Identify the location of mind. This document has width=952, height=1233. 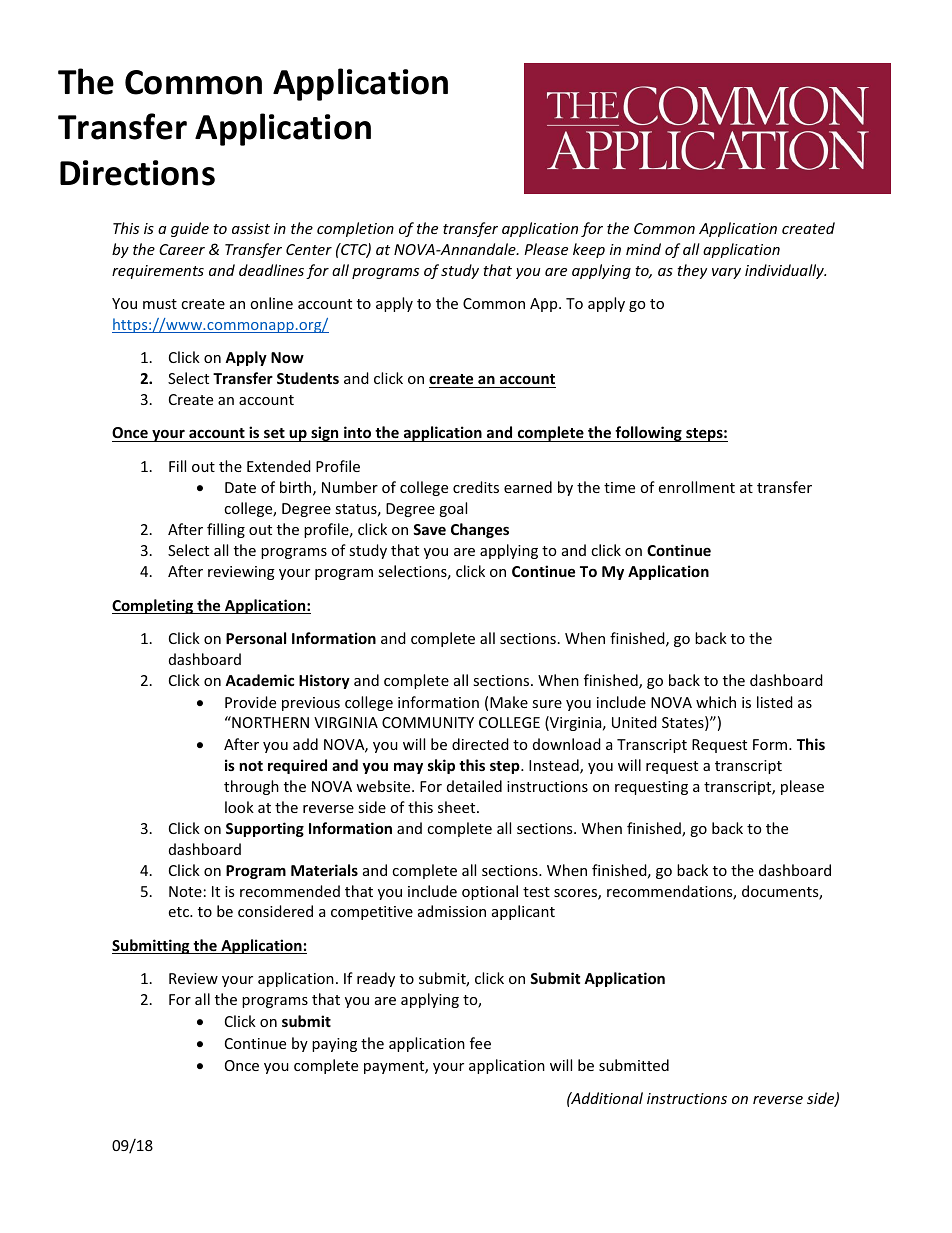
(643, 249).
